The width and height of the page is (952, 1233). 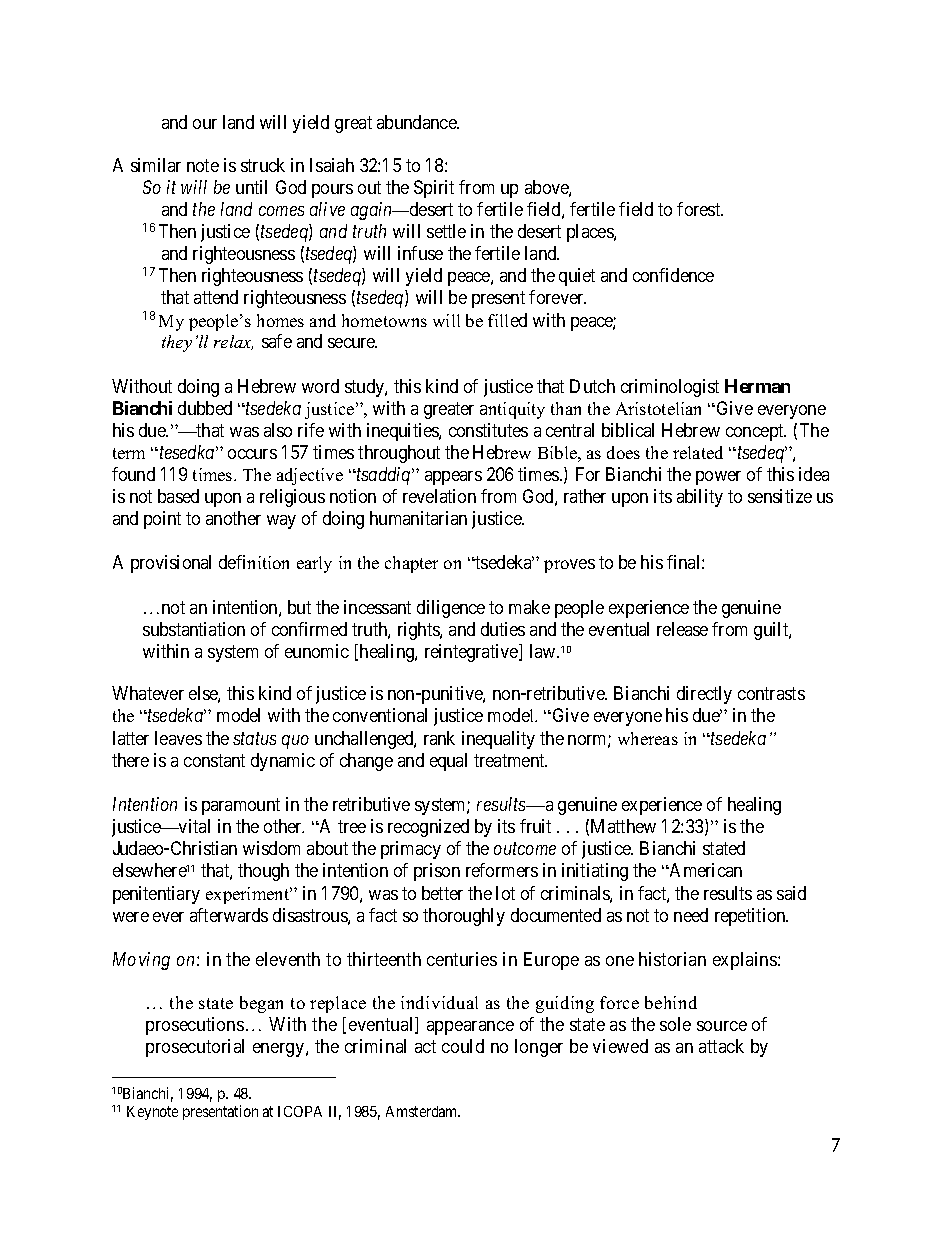 I want to click on struck, so click(x=263, y=165).
